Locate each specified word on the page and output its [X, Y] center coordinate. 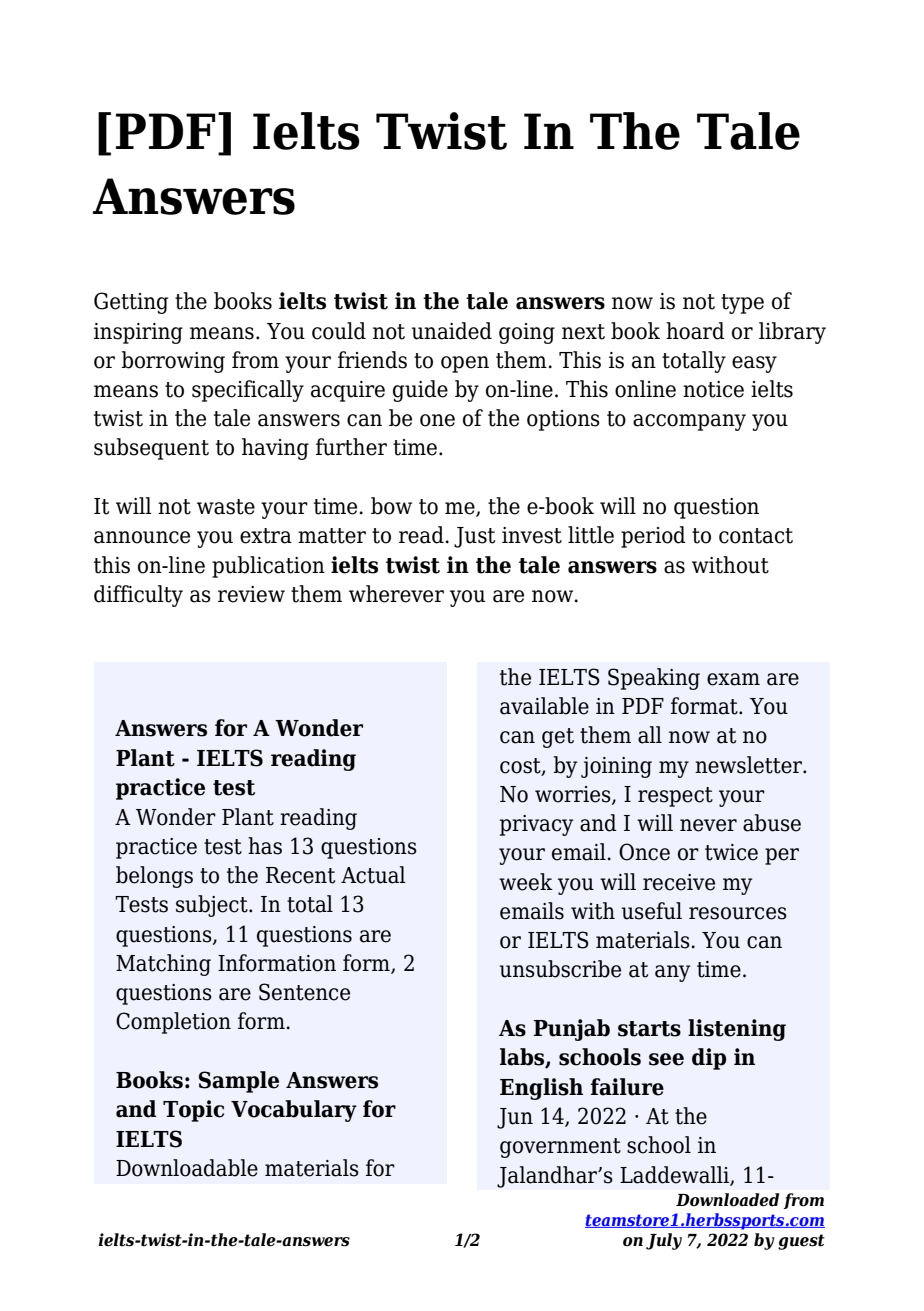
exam [733, 679]
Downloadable [187, 1168]
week [526, 882]
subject [213, 906]
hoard [695, 331]
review [251, 594]
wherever [396, 594]
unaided [452, 331]
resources [738, 913]
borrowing [173, 362]
